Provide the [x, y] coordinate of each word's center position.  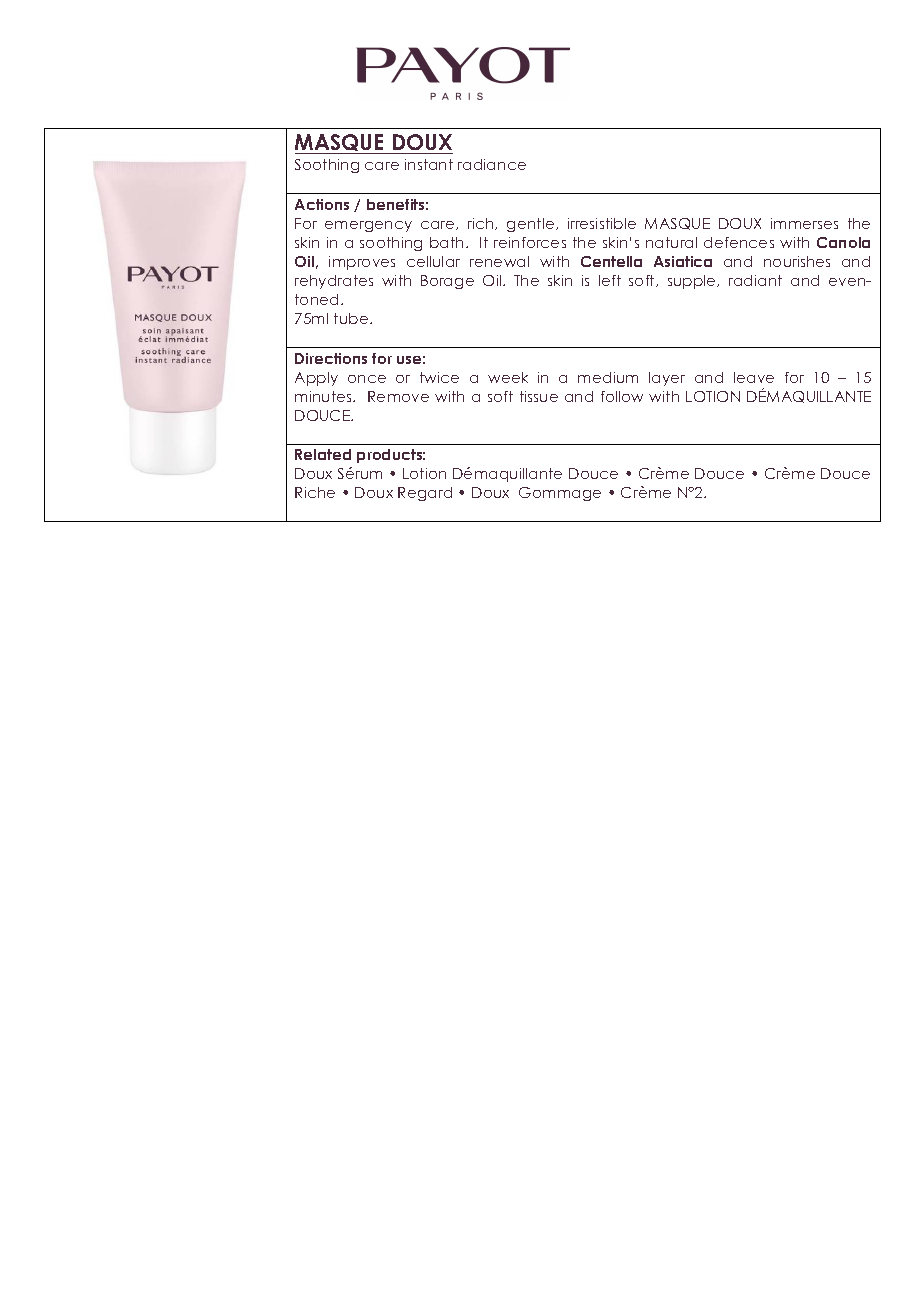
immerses [804, 223]
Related [323, 454]
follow [622, 396]
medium [608, 377]
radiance [492, 164]
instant [429, 164]
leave [754, 377]
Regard [425, 494]
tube [352, 318]
